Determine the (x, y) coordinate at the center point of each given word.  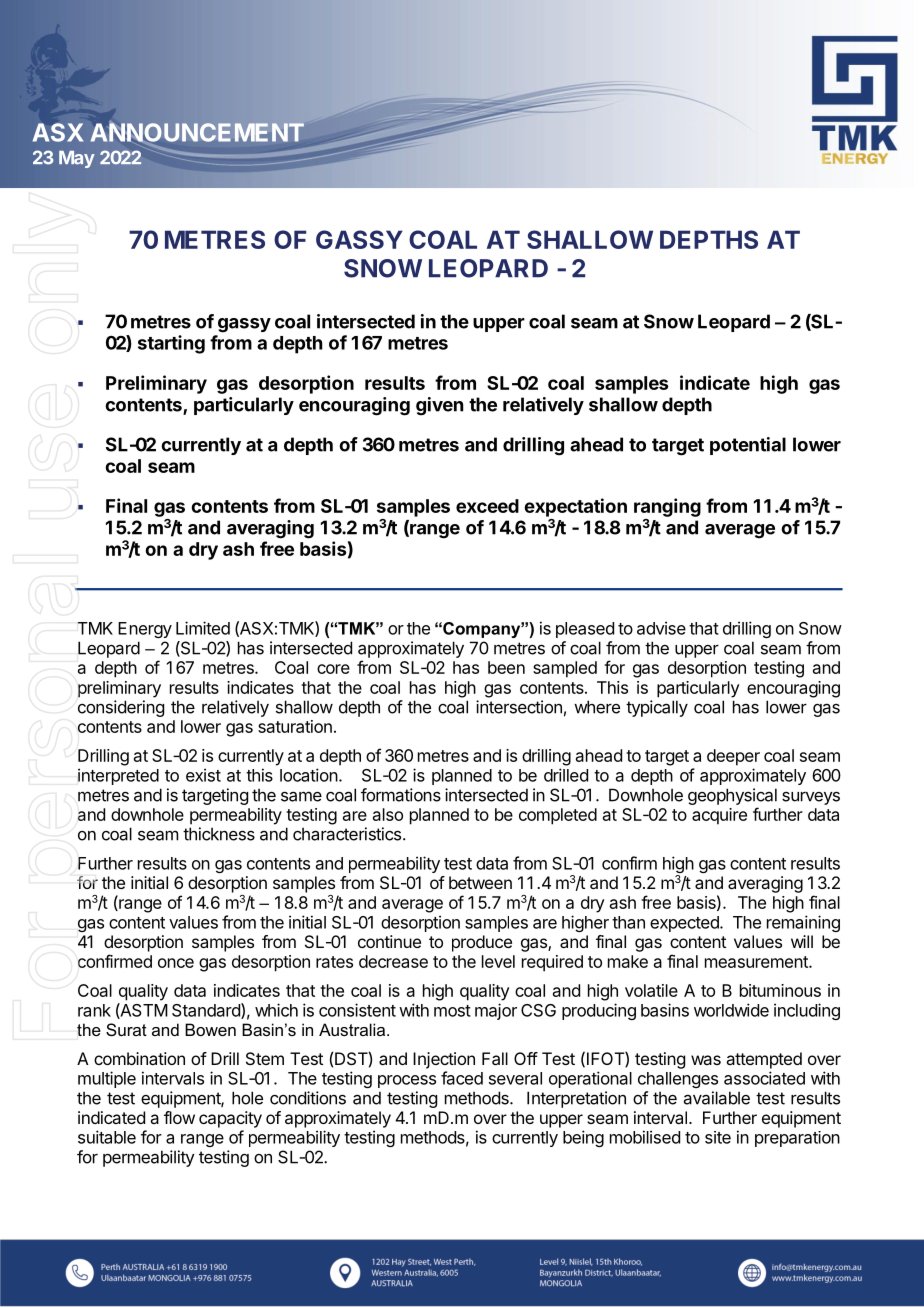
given (439, 406)
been (506, 667)
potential (748, 446)
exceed (487, 506)
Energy (145, 630)
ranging (667, 507)
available (717, 1098)
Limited (203, 628)
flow (179, 1117)
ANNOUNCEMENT (197, 132)
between (480, 882)
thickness (219, 834)
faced (462, 1078)
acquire (719, 816)
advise (661, 628)
